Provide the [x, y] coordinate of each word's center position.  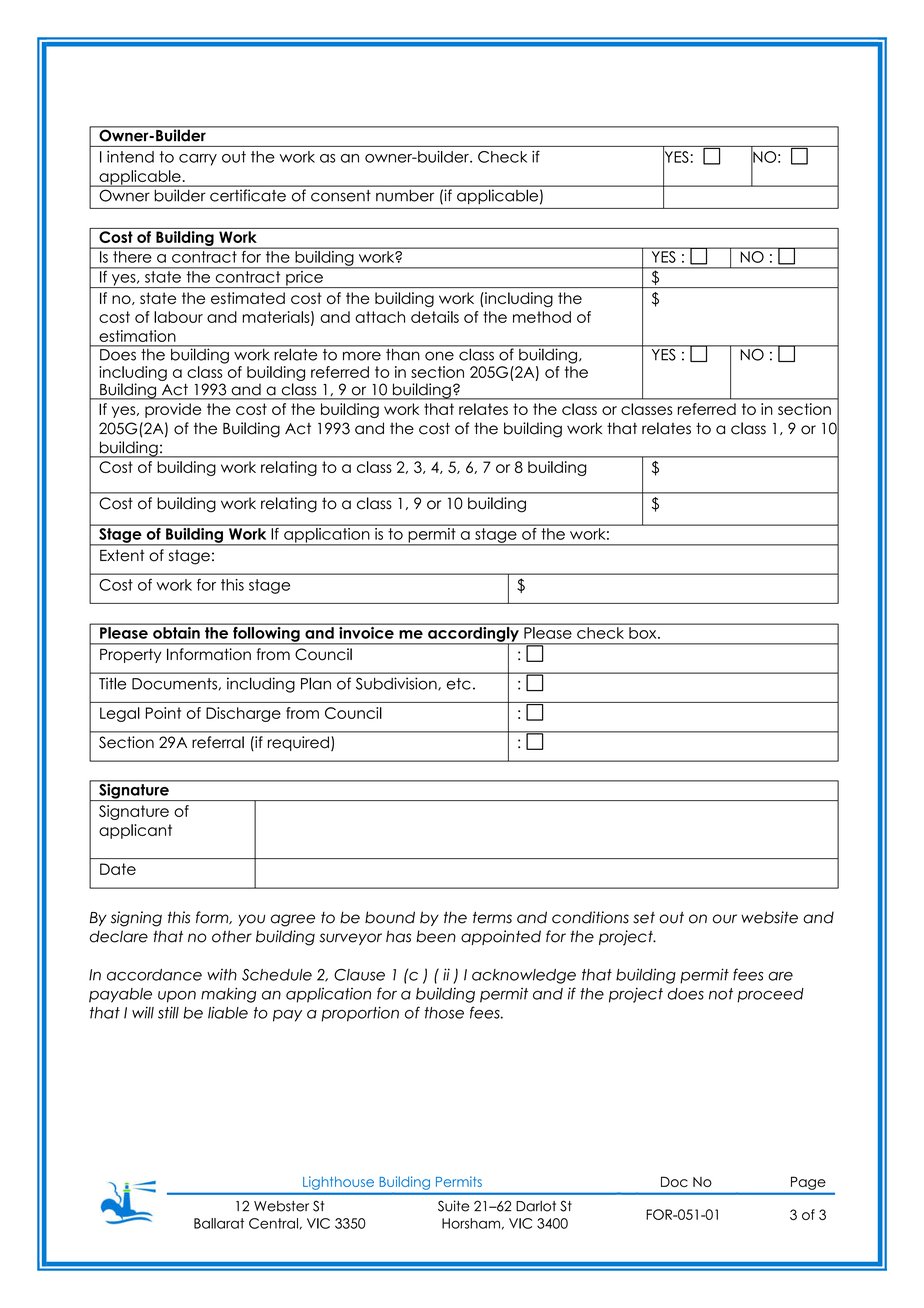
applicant [135, 831]
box [644, 633]
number [405, 196]
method [542, 317]
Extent [122, 555]
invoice [366, 631]
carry [198, 160]
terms [492, 917]
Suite [453, 1206]
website [769, 917]
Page [808, 1183]
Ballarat [219, 1223]
